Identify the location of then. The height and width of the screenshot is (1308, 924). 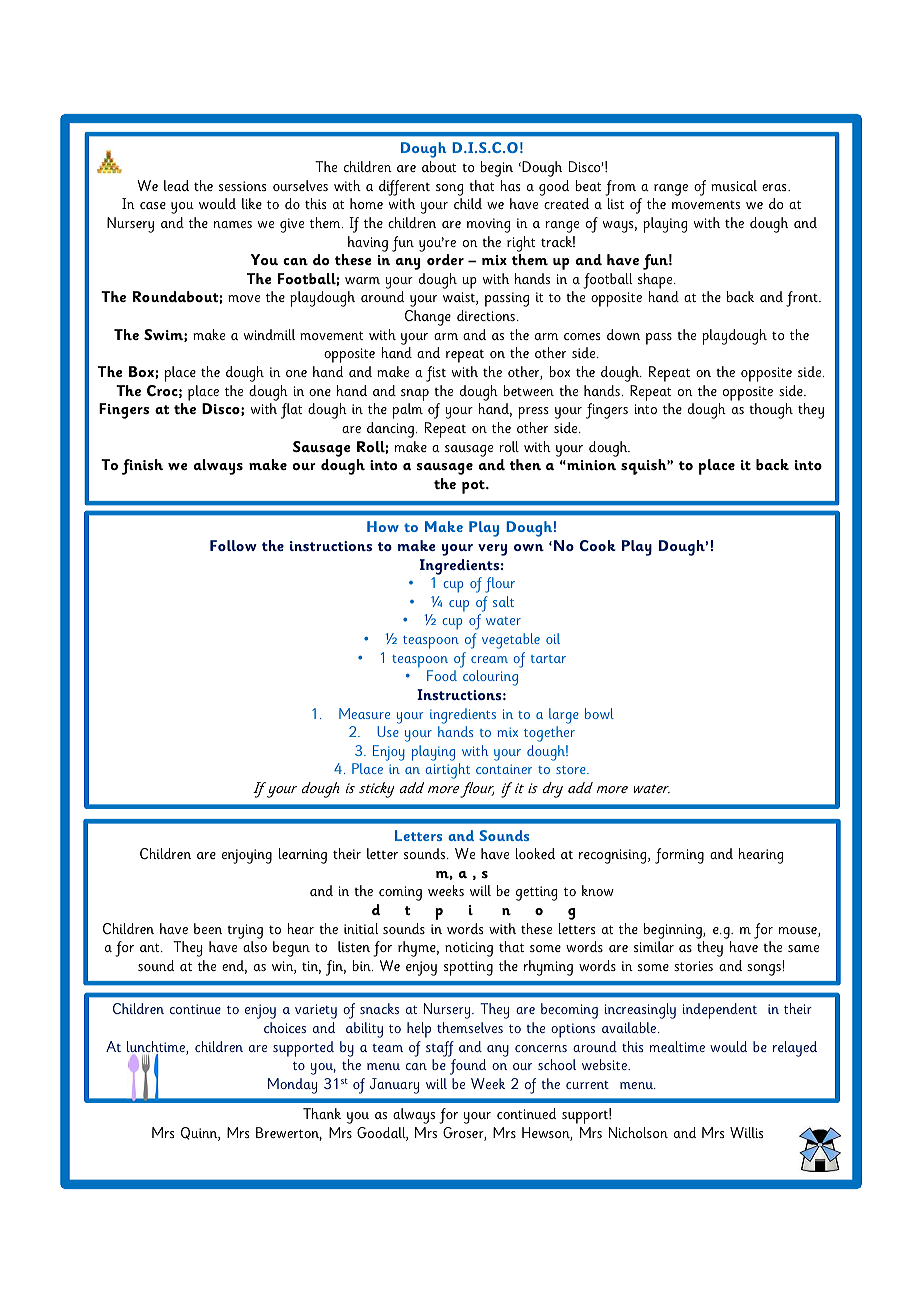
(525, 464).
